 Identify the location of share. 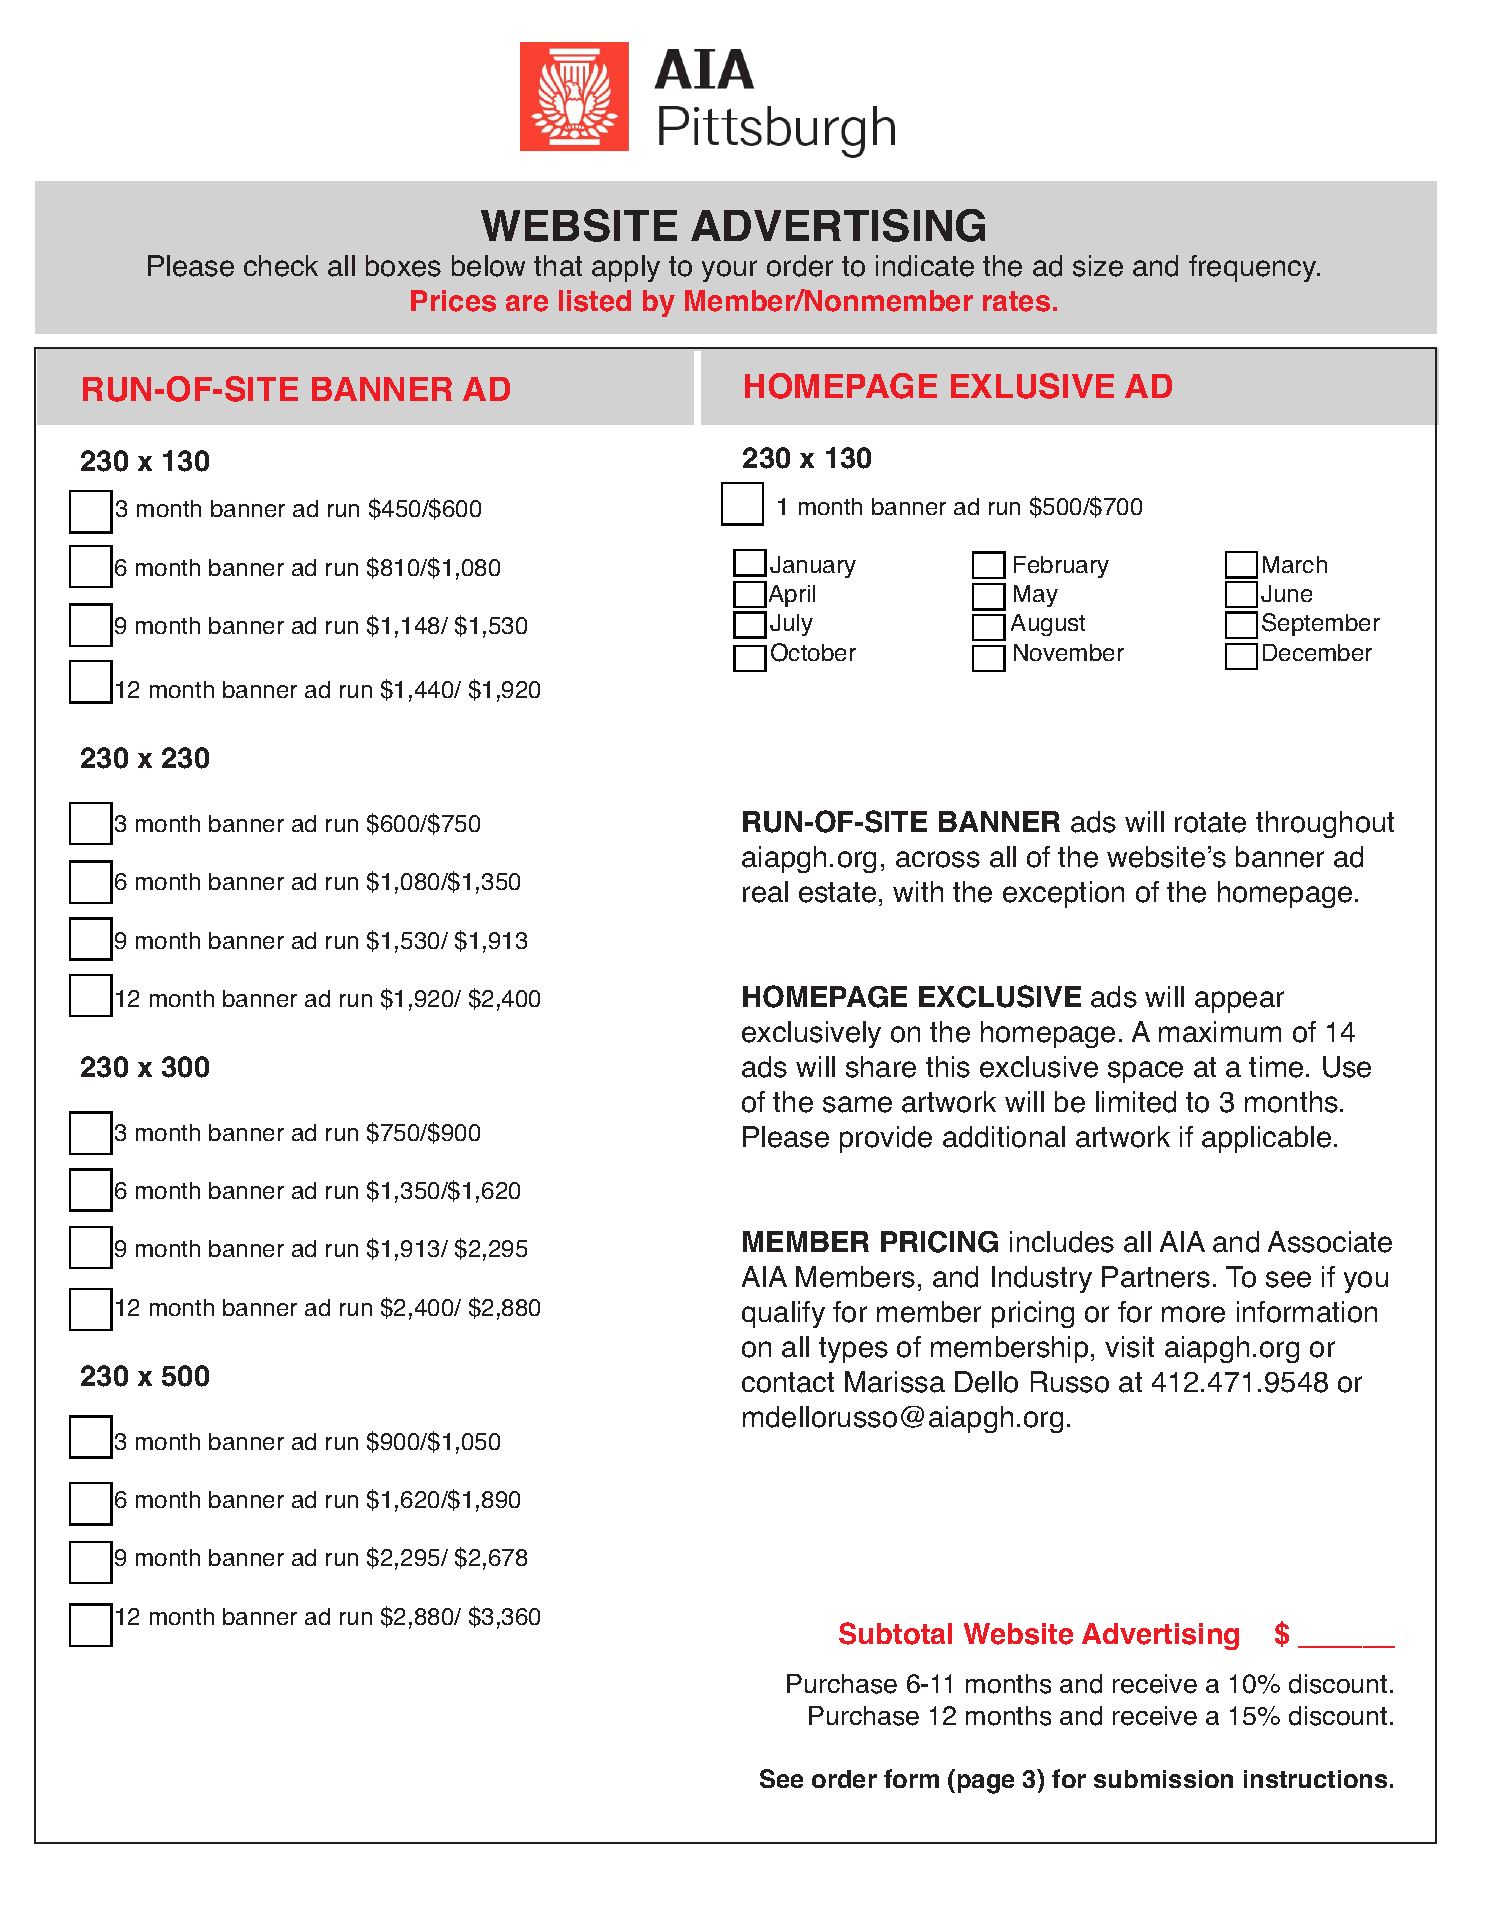
(881, 1067).
